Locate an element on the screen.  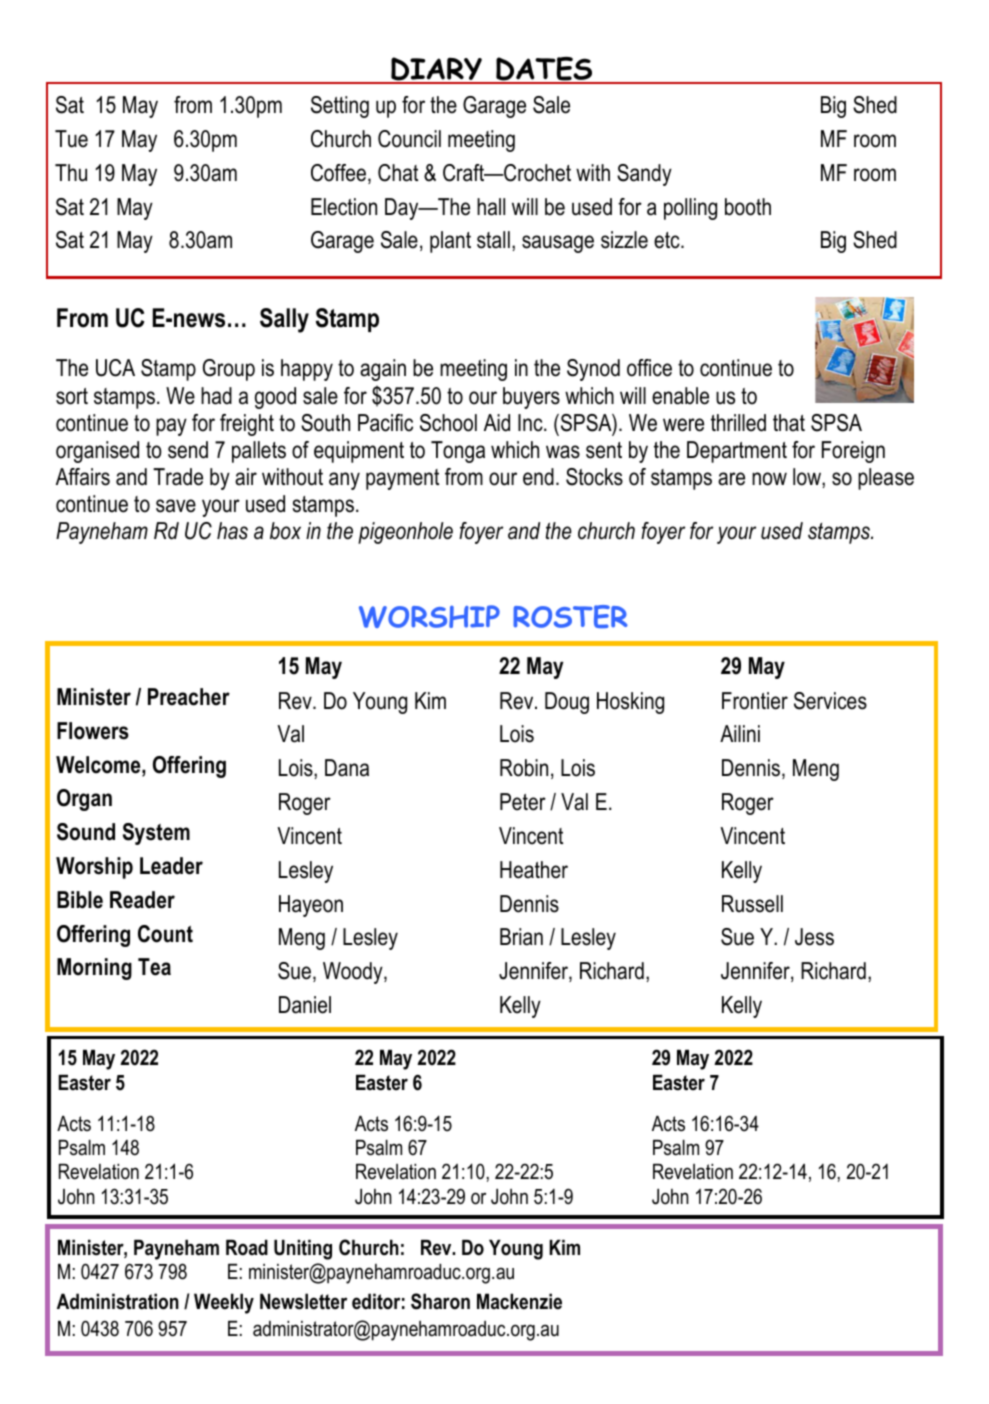
Peter is located at coordinates (523, 802).
